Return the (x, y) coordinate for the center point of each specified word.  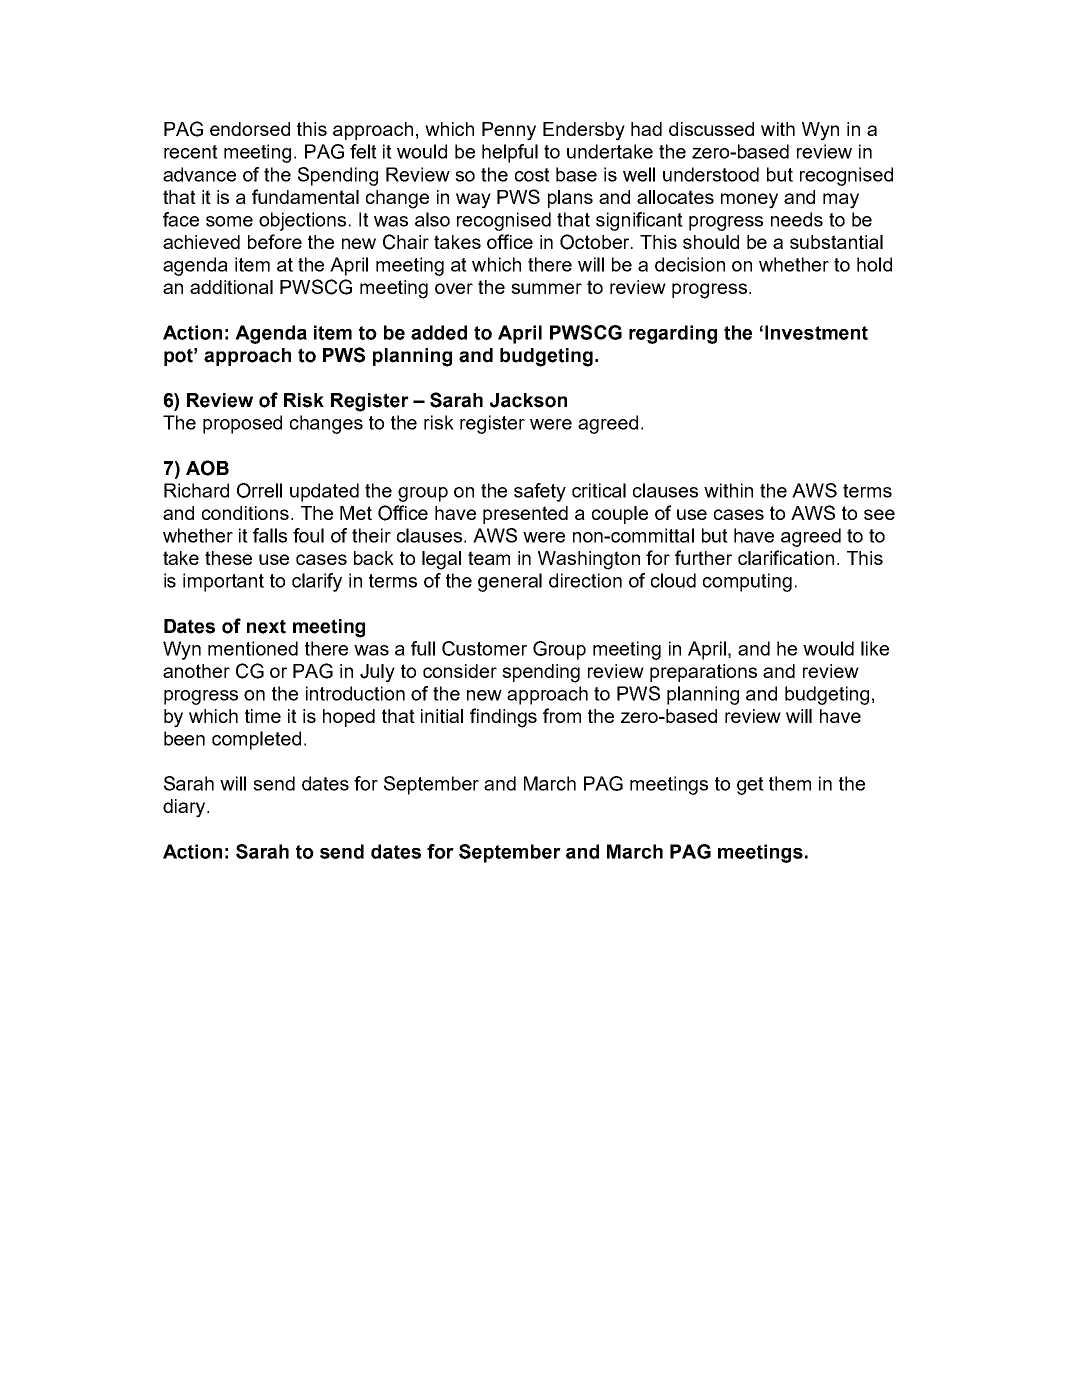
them (790, 783)
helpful (510, 153)
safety (540, 492)
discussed (711, 129)
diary (185, 808)
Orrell (259, 490)
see (879, 514)
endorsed (250, 129)
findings (503, 718)
